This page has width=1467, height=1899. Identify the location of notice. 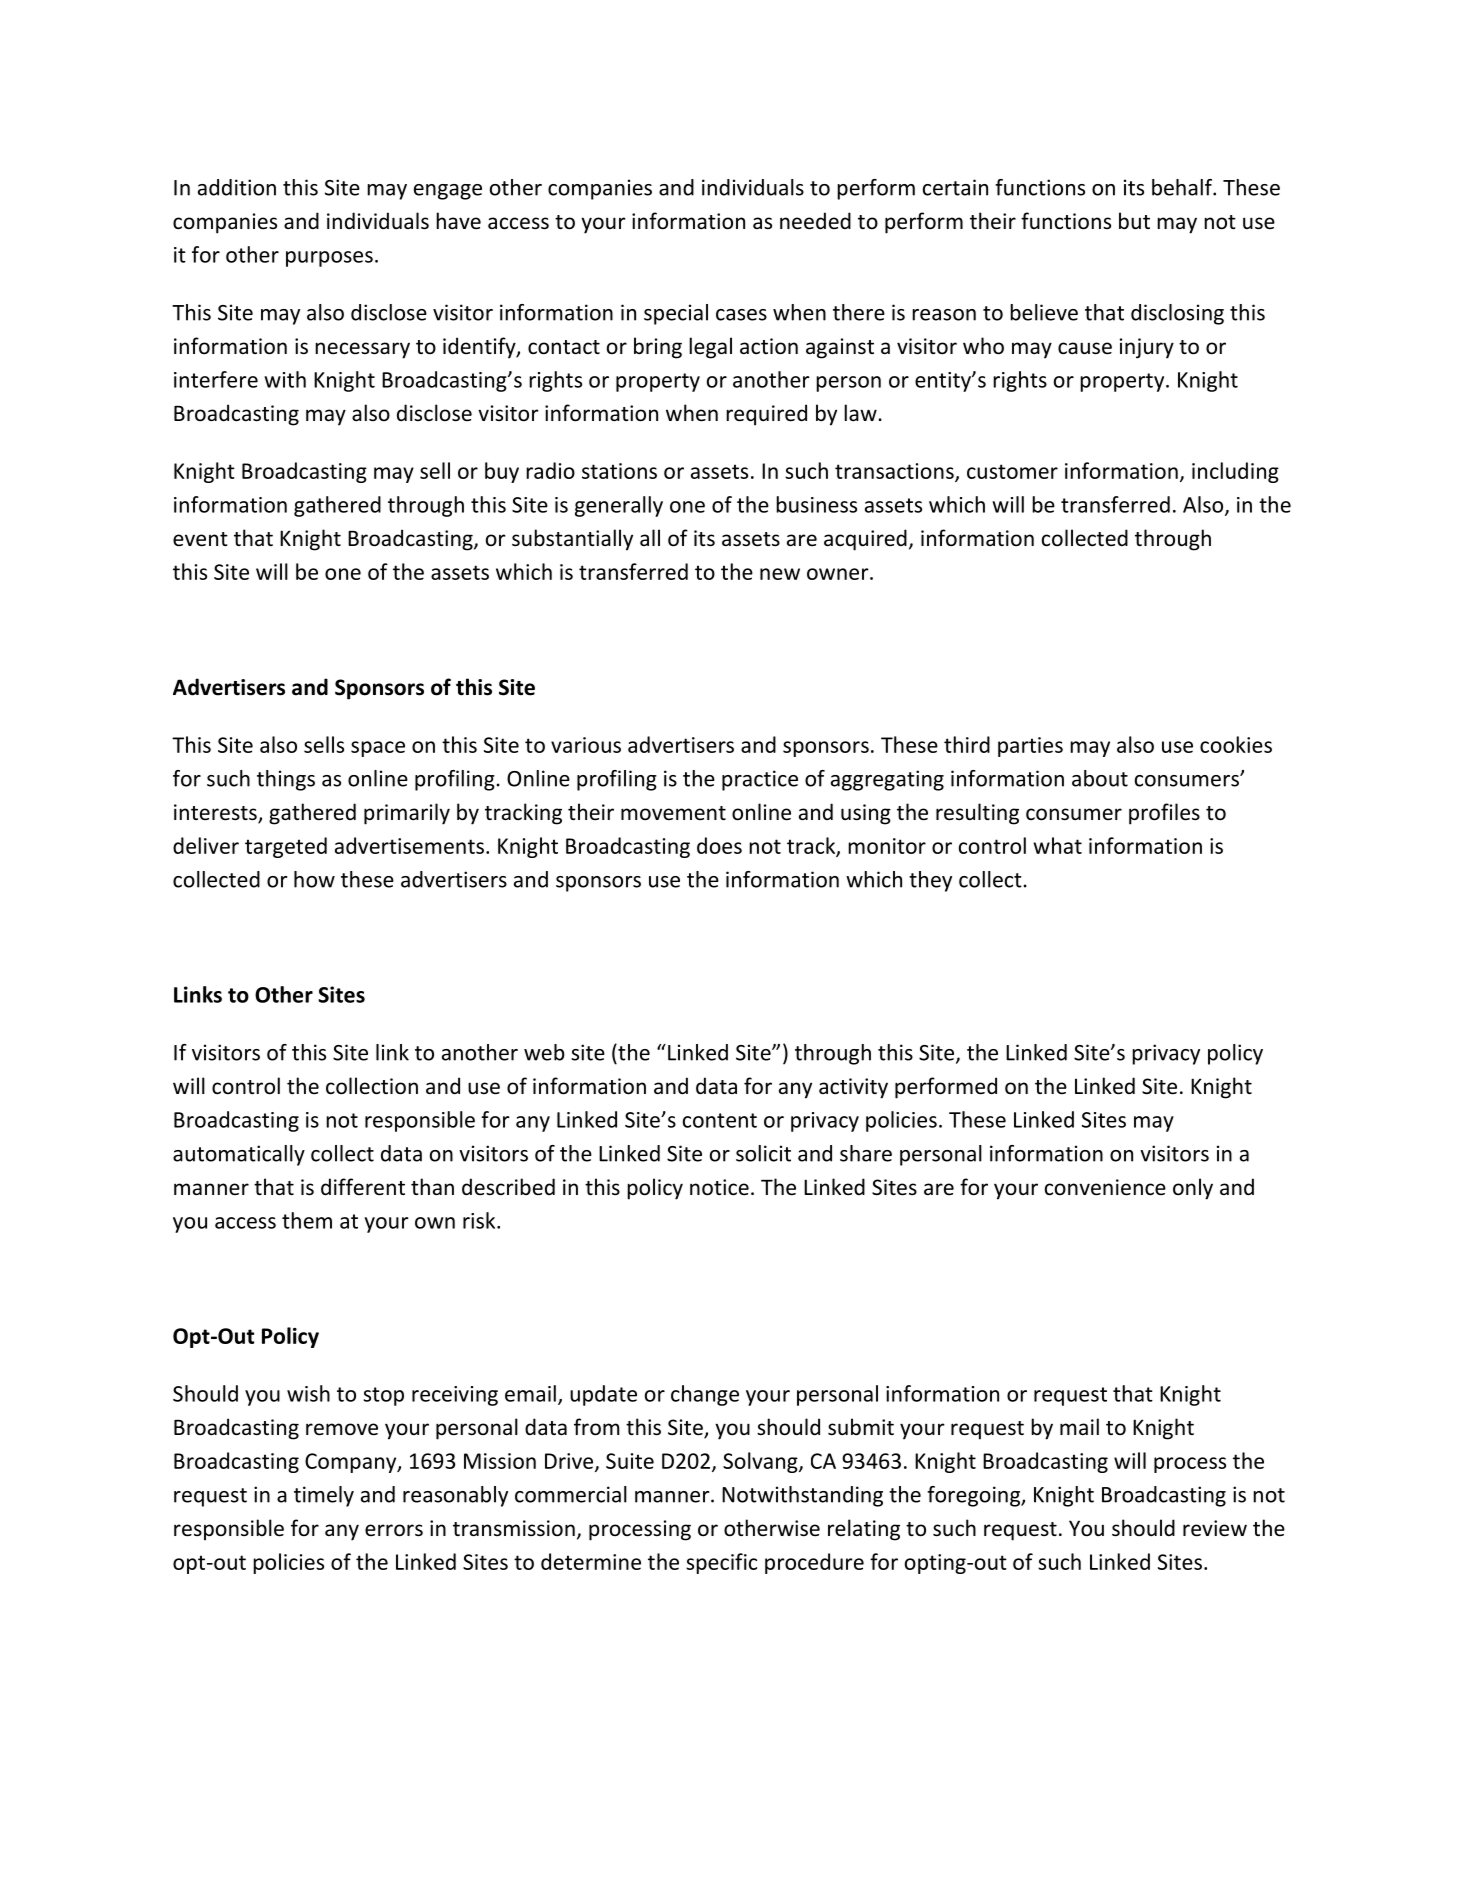
(719, 1187).
